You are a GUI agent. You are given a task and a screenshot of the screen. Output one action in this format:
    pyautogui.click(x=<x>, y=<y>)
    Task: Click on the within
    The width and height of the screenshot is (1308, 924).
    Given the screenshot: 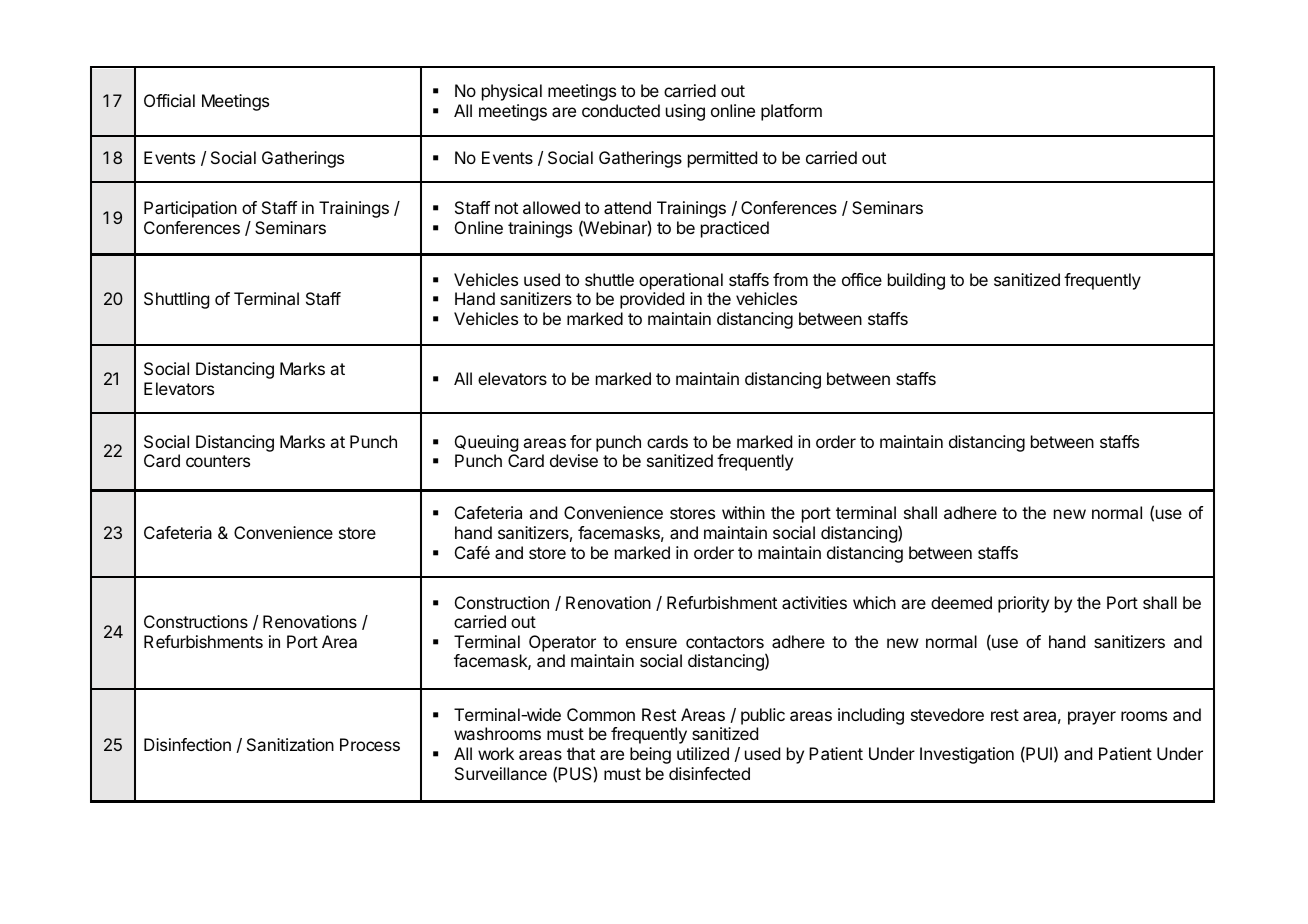 What is the action you would take?
    pyautogui.click(x=743, y=512)
